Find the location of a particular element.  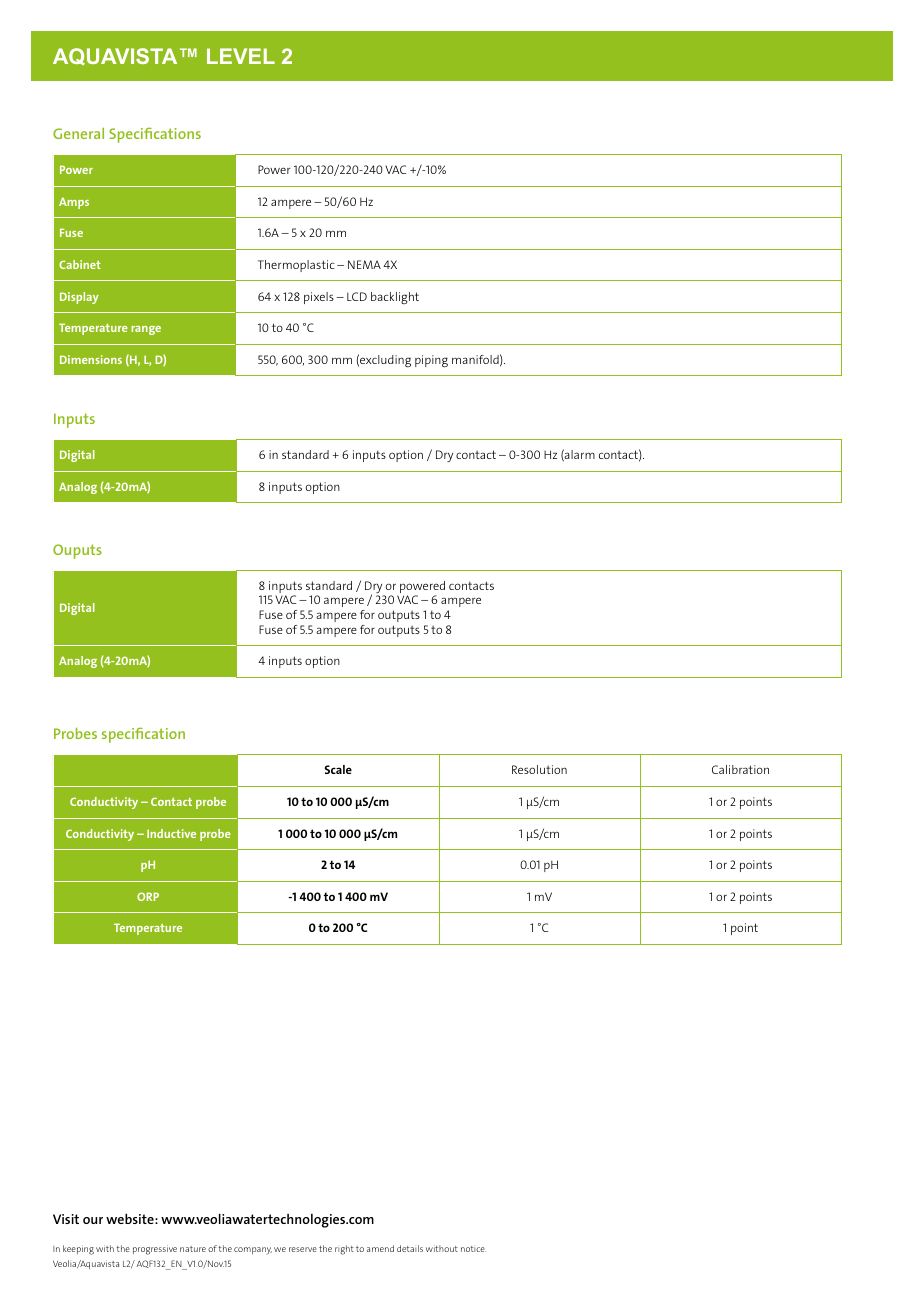

General is located at coordinates (78, 133).
